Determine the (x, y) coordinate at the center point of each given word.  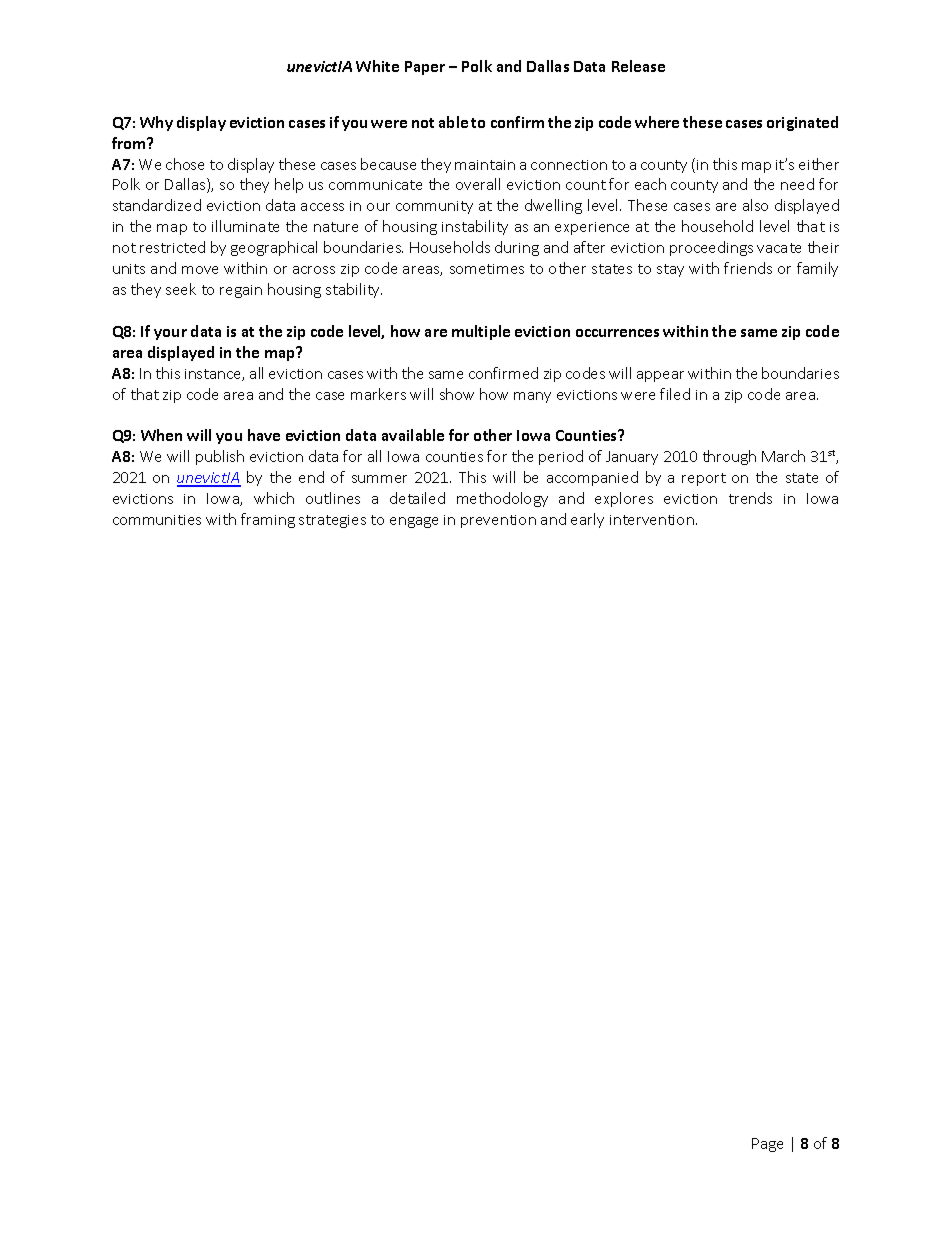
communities (157, 520)
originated (802, 123)
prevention (498, 521)
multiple (481, 332)
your (170, 334)
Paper (425, 68)
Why (156, 123)
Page (767, 1145)
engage (414, 522)
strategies (332, 521)
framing (268, 520)
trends (750, 498)
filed (675, 394)
